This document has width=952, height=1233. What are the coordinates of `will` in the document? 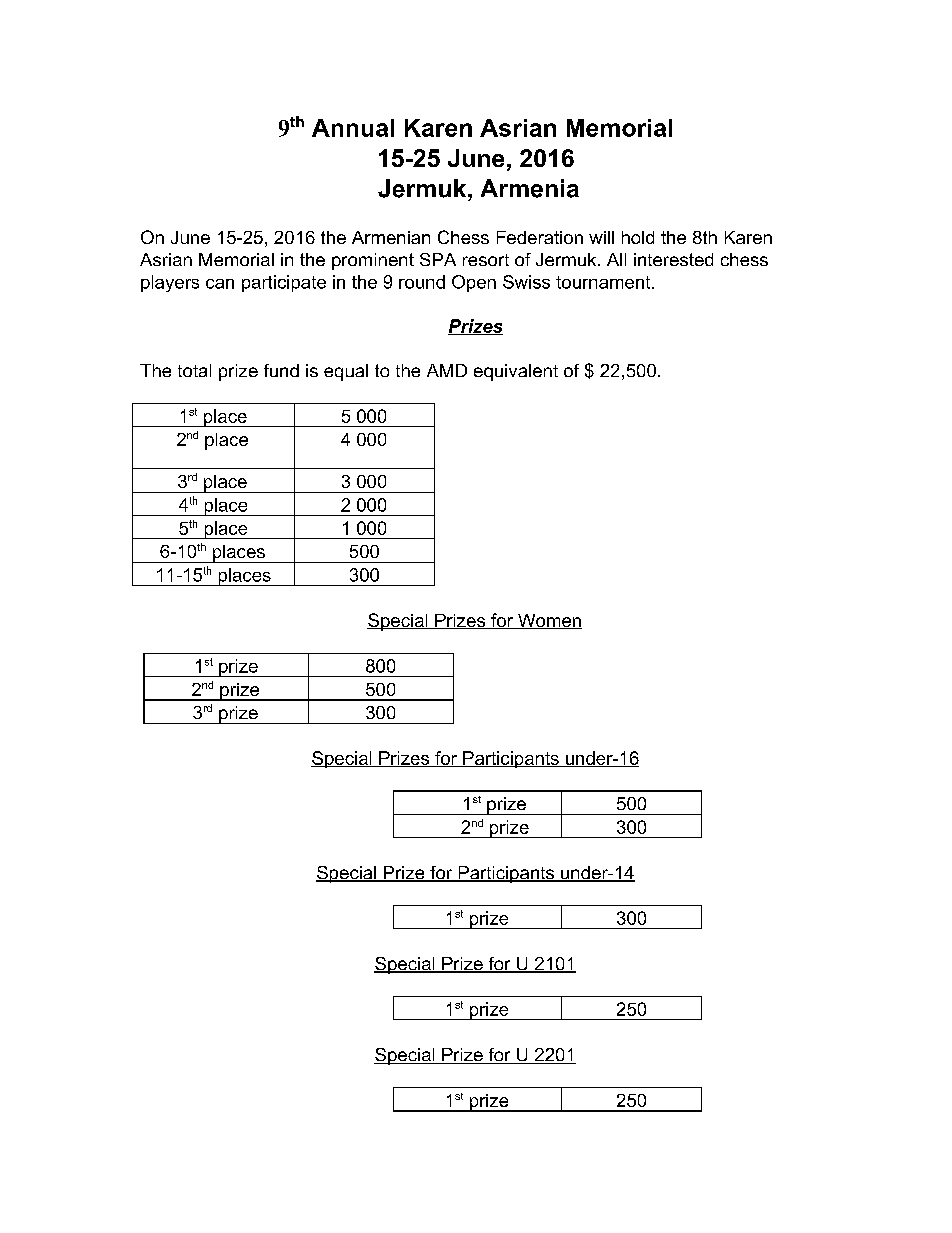 It's located at (601, 237).
